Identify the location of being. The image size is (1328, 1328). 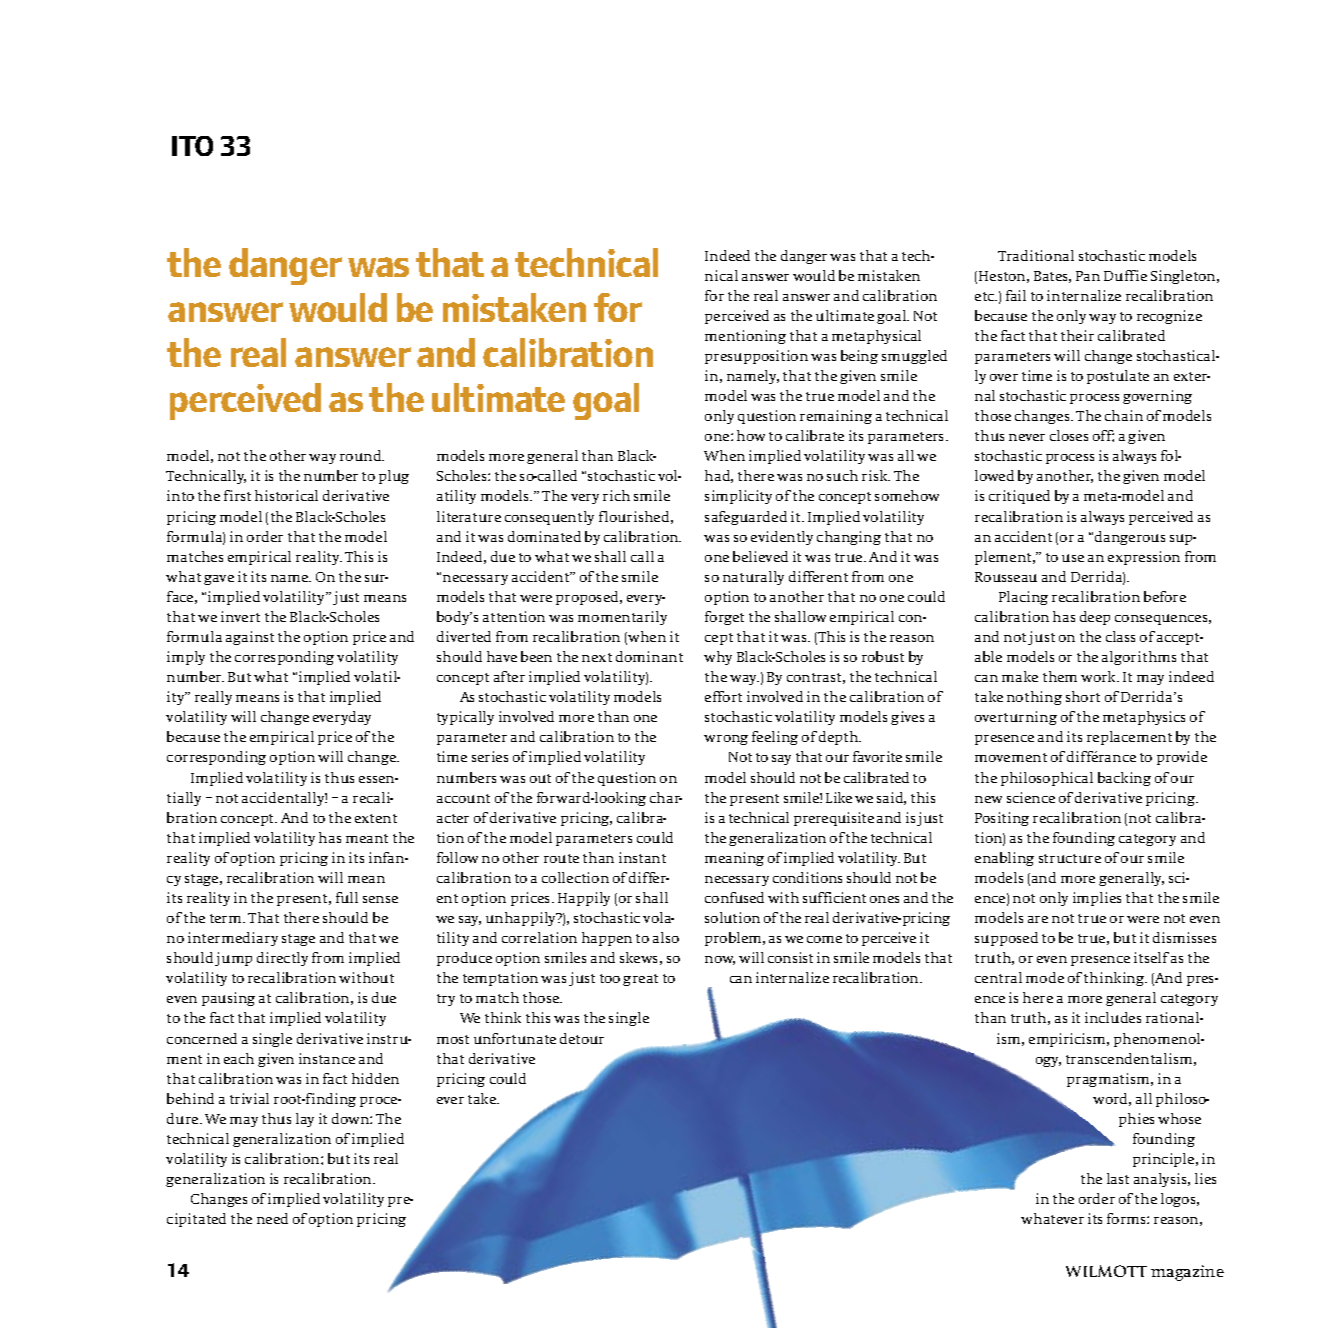
(859, 357).
